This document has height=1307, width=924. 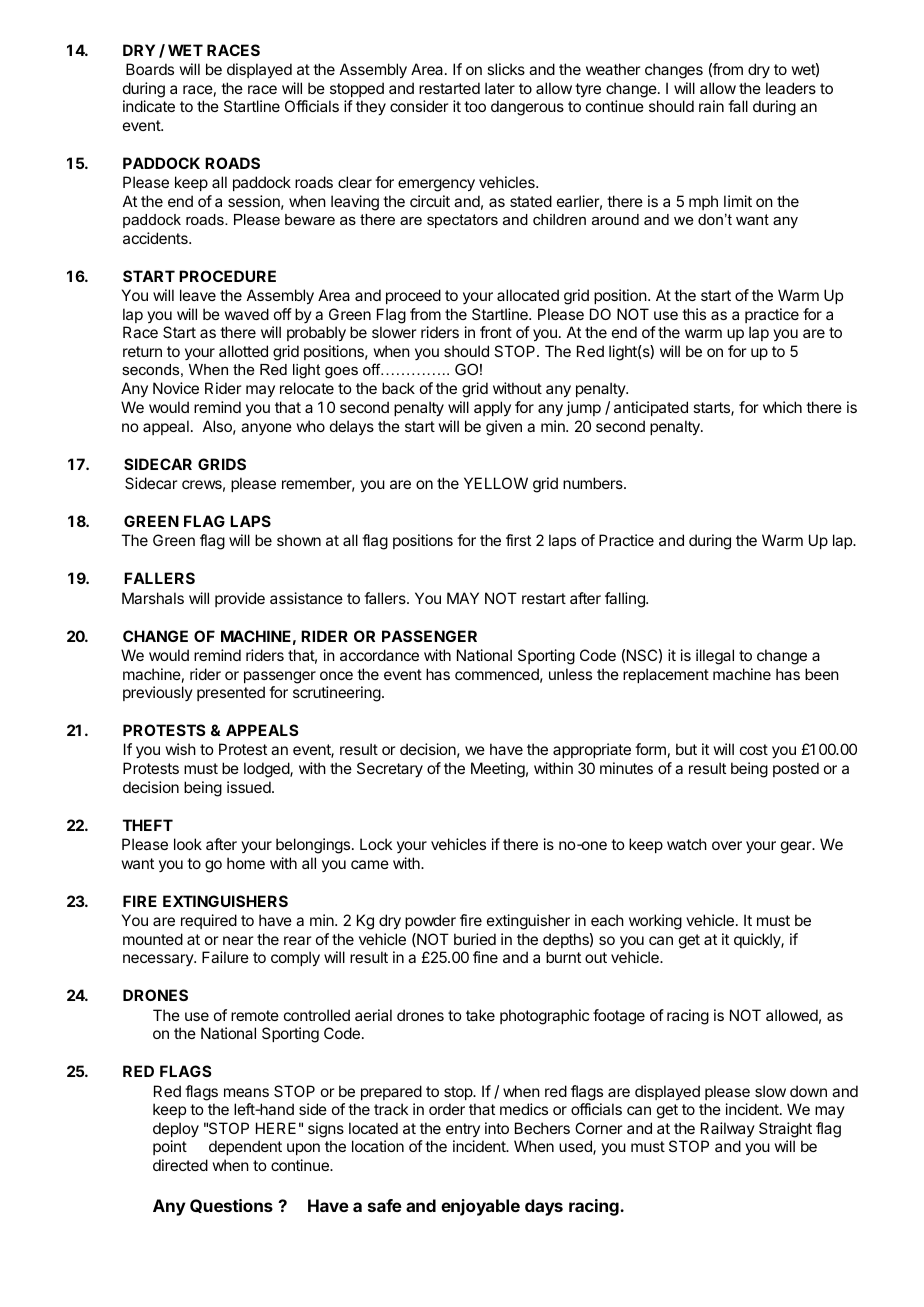 What do you see at coordinates (240, 599) in the document?
I see `provide` at bounding box center [240, 599].
